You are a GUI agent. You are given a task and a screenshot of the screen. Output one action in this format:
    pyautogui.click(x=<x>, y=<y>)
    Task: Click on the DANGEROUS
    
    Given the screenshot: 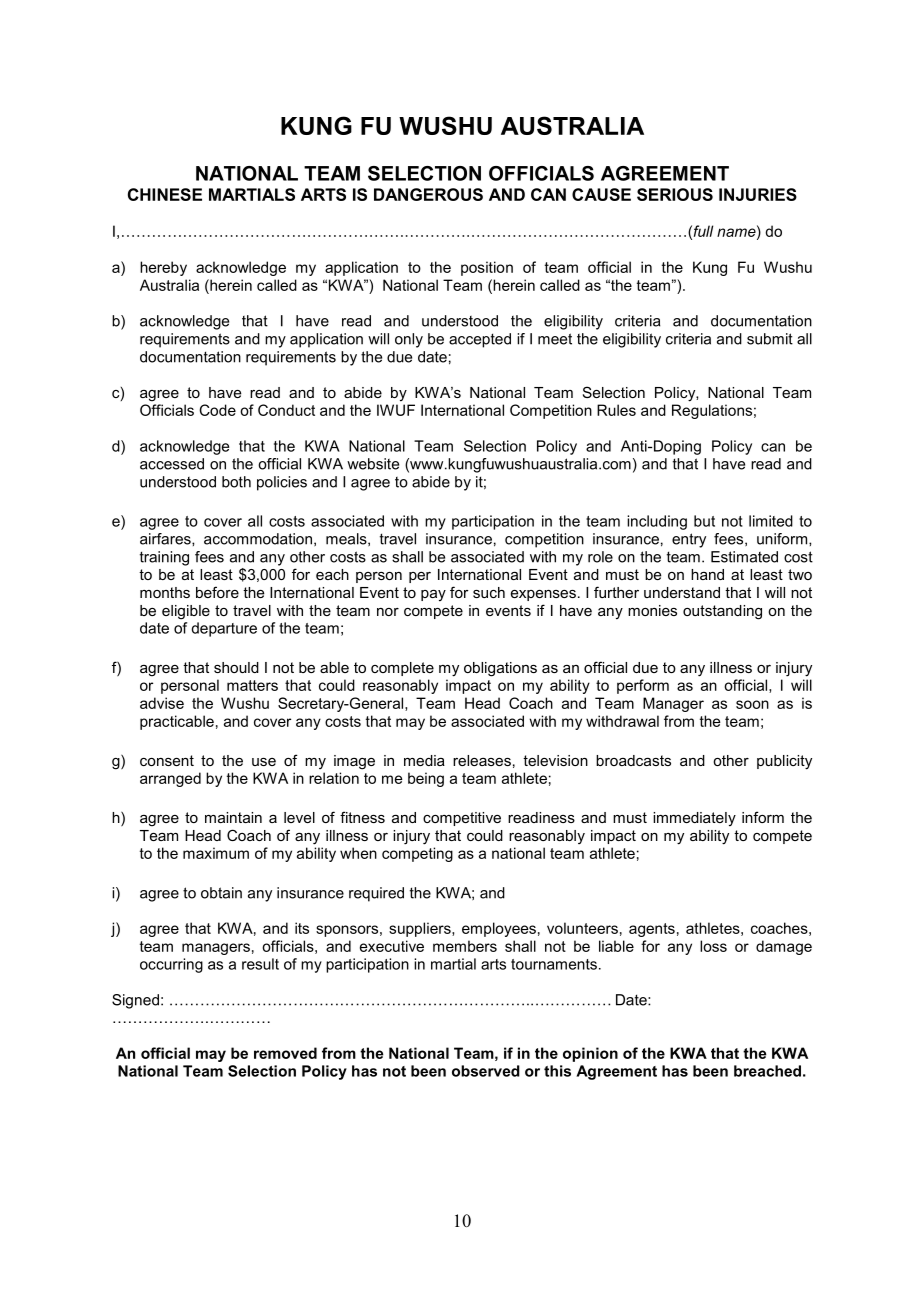 What is the action you would take?
    pyautogui.click(x=428, y=194)
